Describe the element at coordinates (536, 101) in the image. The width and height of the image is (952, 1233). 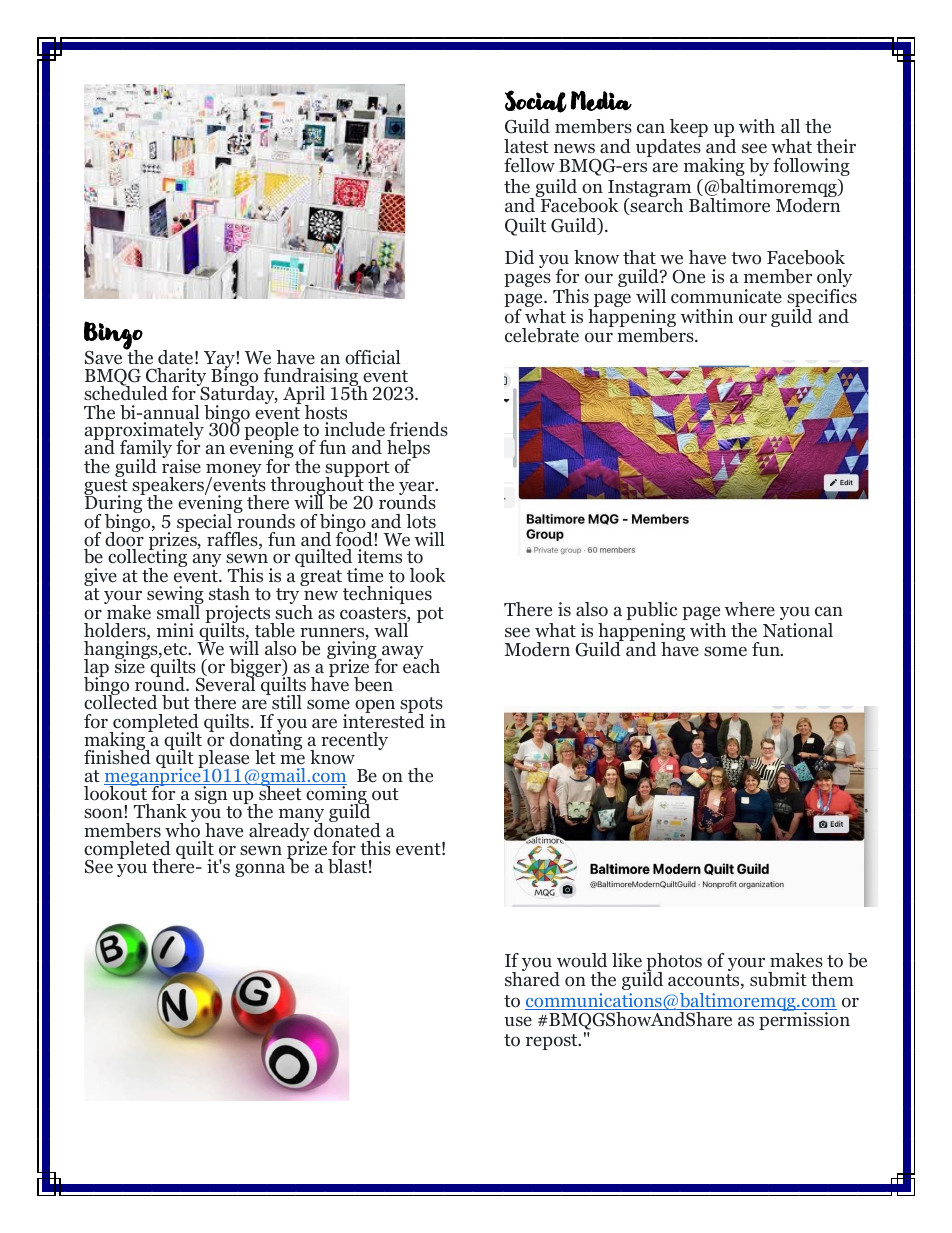
I see `Social` at that location.
